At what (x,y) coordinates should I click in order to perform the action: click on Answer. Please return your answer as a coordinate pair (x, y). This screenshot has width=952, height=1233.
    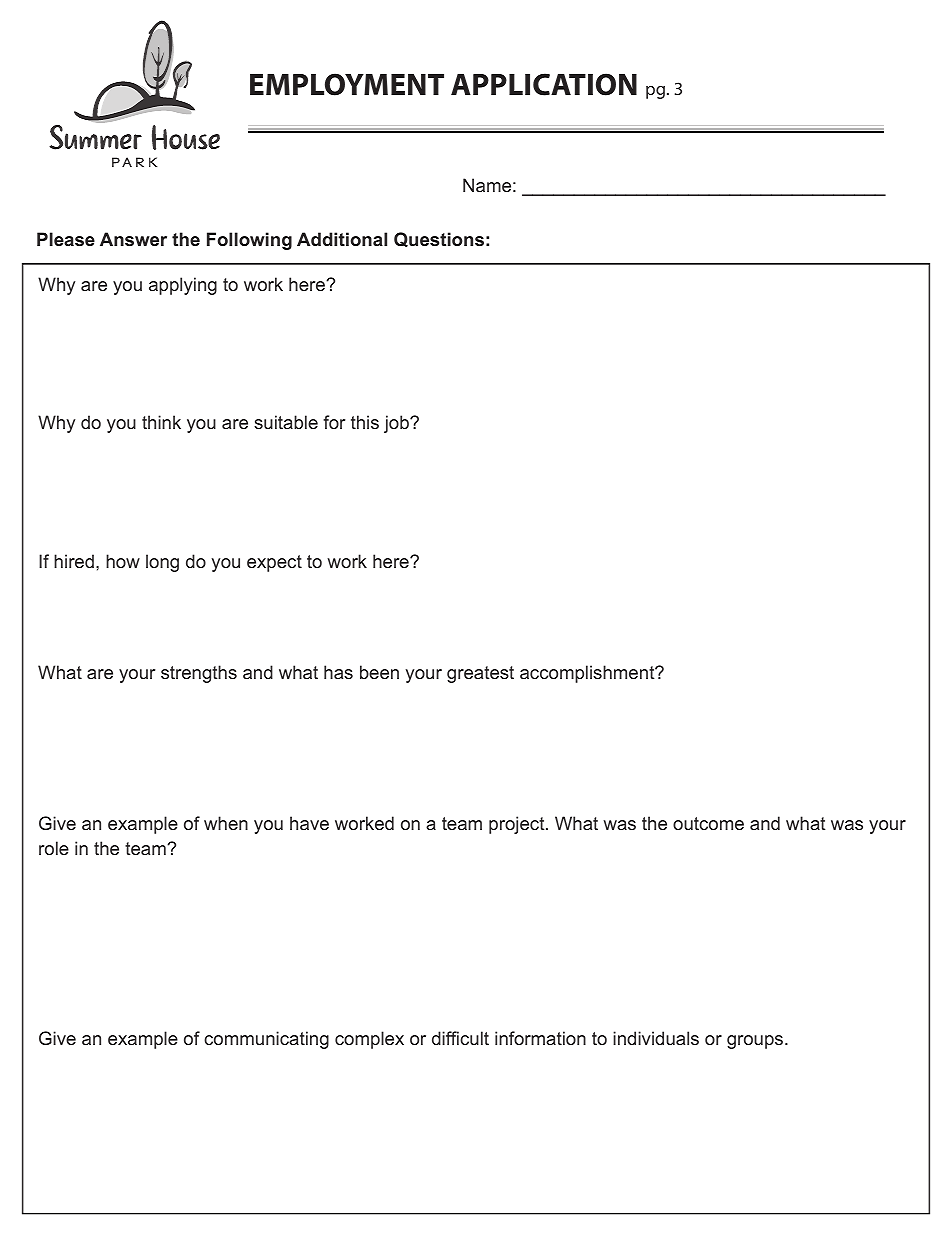
    Looking at the image, I should click on (133, 239).
